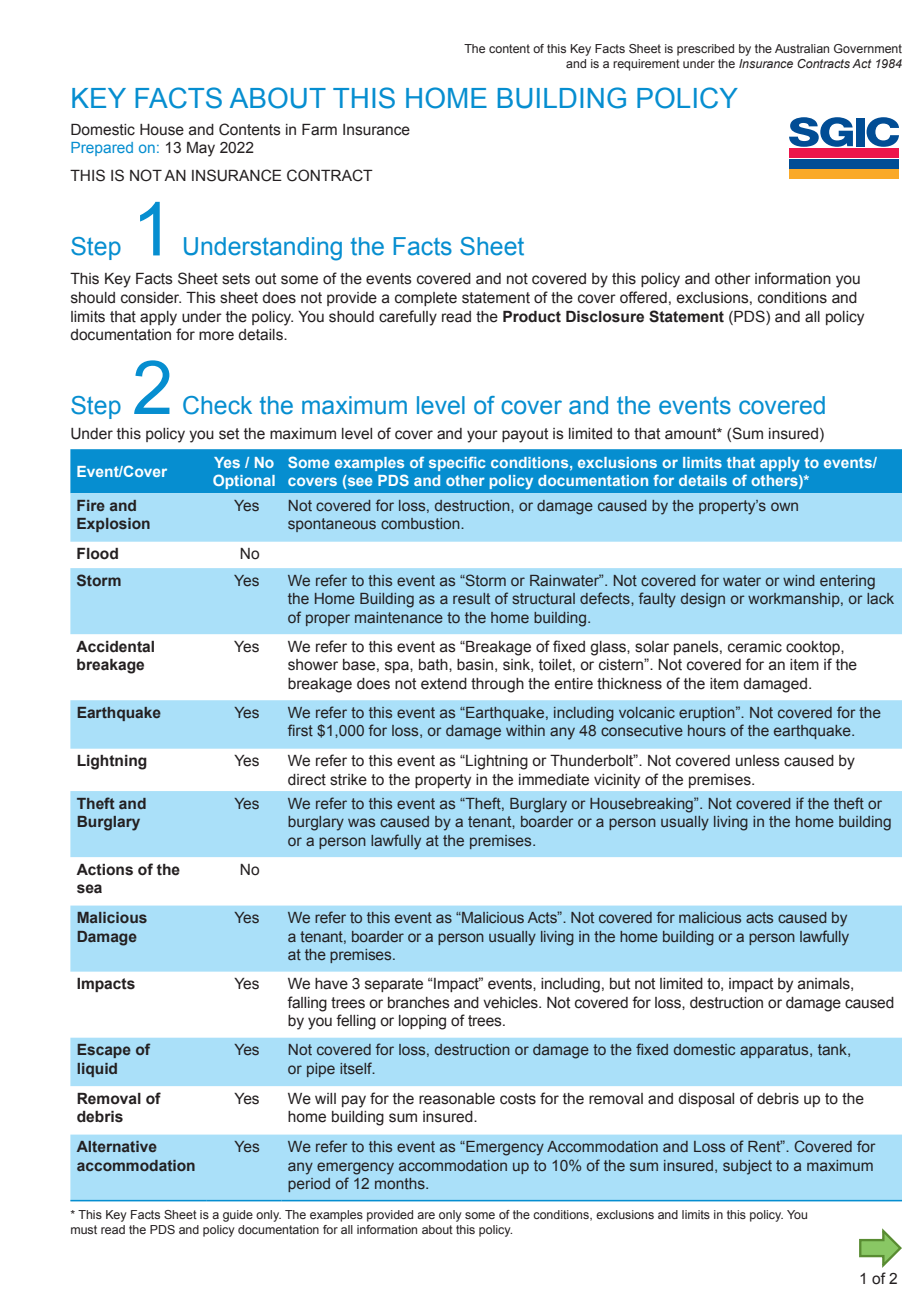 Image resolution: width=924 pixels, height=1308 pixels. Describe the element at coordinates (115, 647) in the page. I see `Accidental` at that location.
